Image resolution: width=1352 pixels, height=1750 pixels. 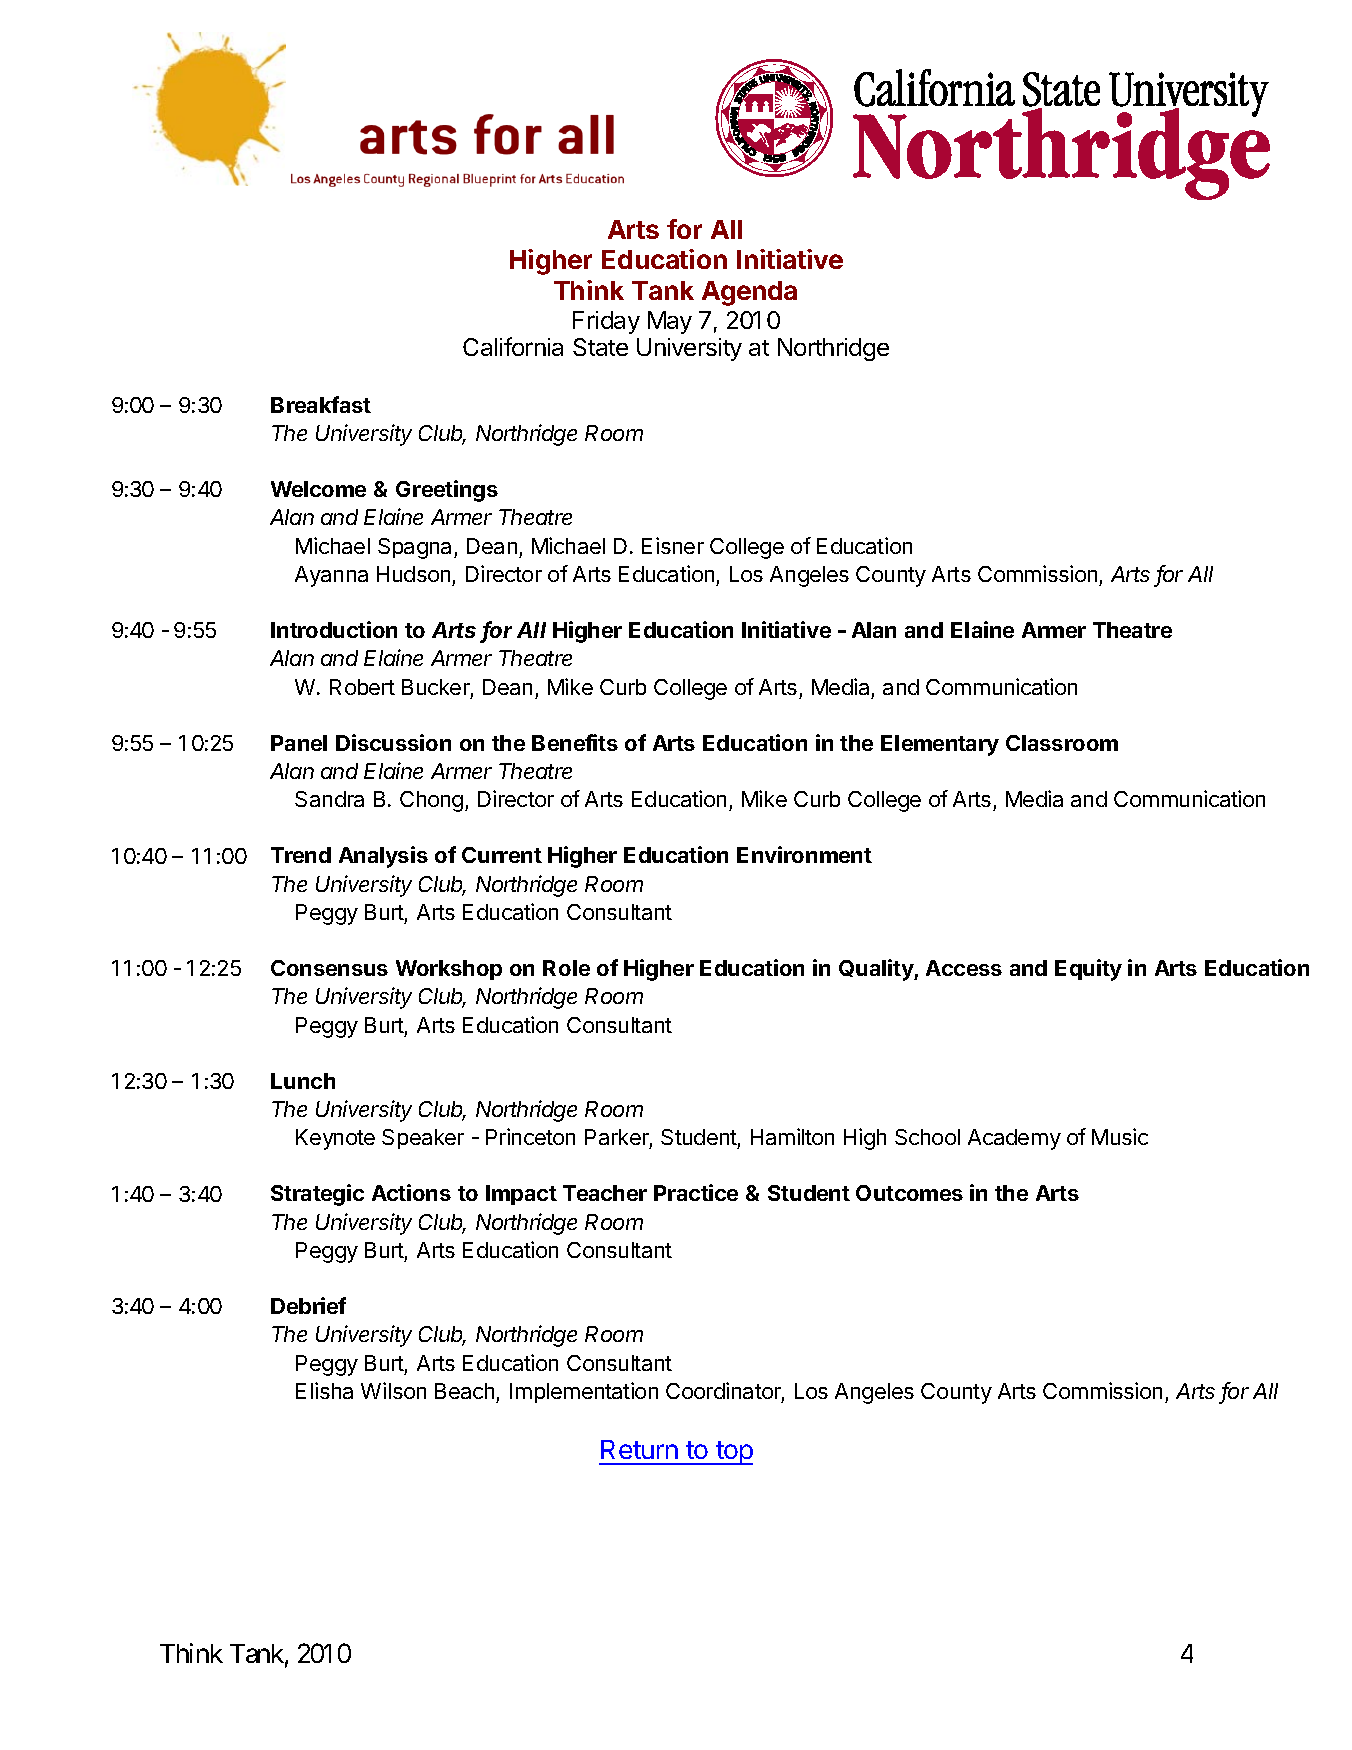 What do you see at coordinates (909, 1193) in the image?
I see `Outcomes` at bounding box center [909, 1193].
